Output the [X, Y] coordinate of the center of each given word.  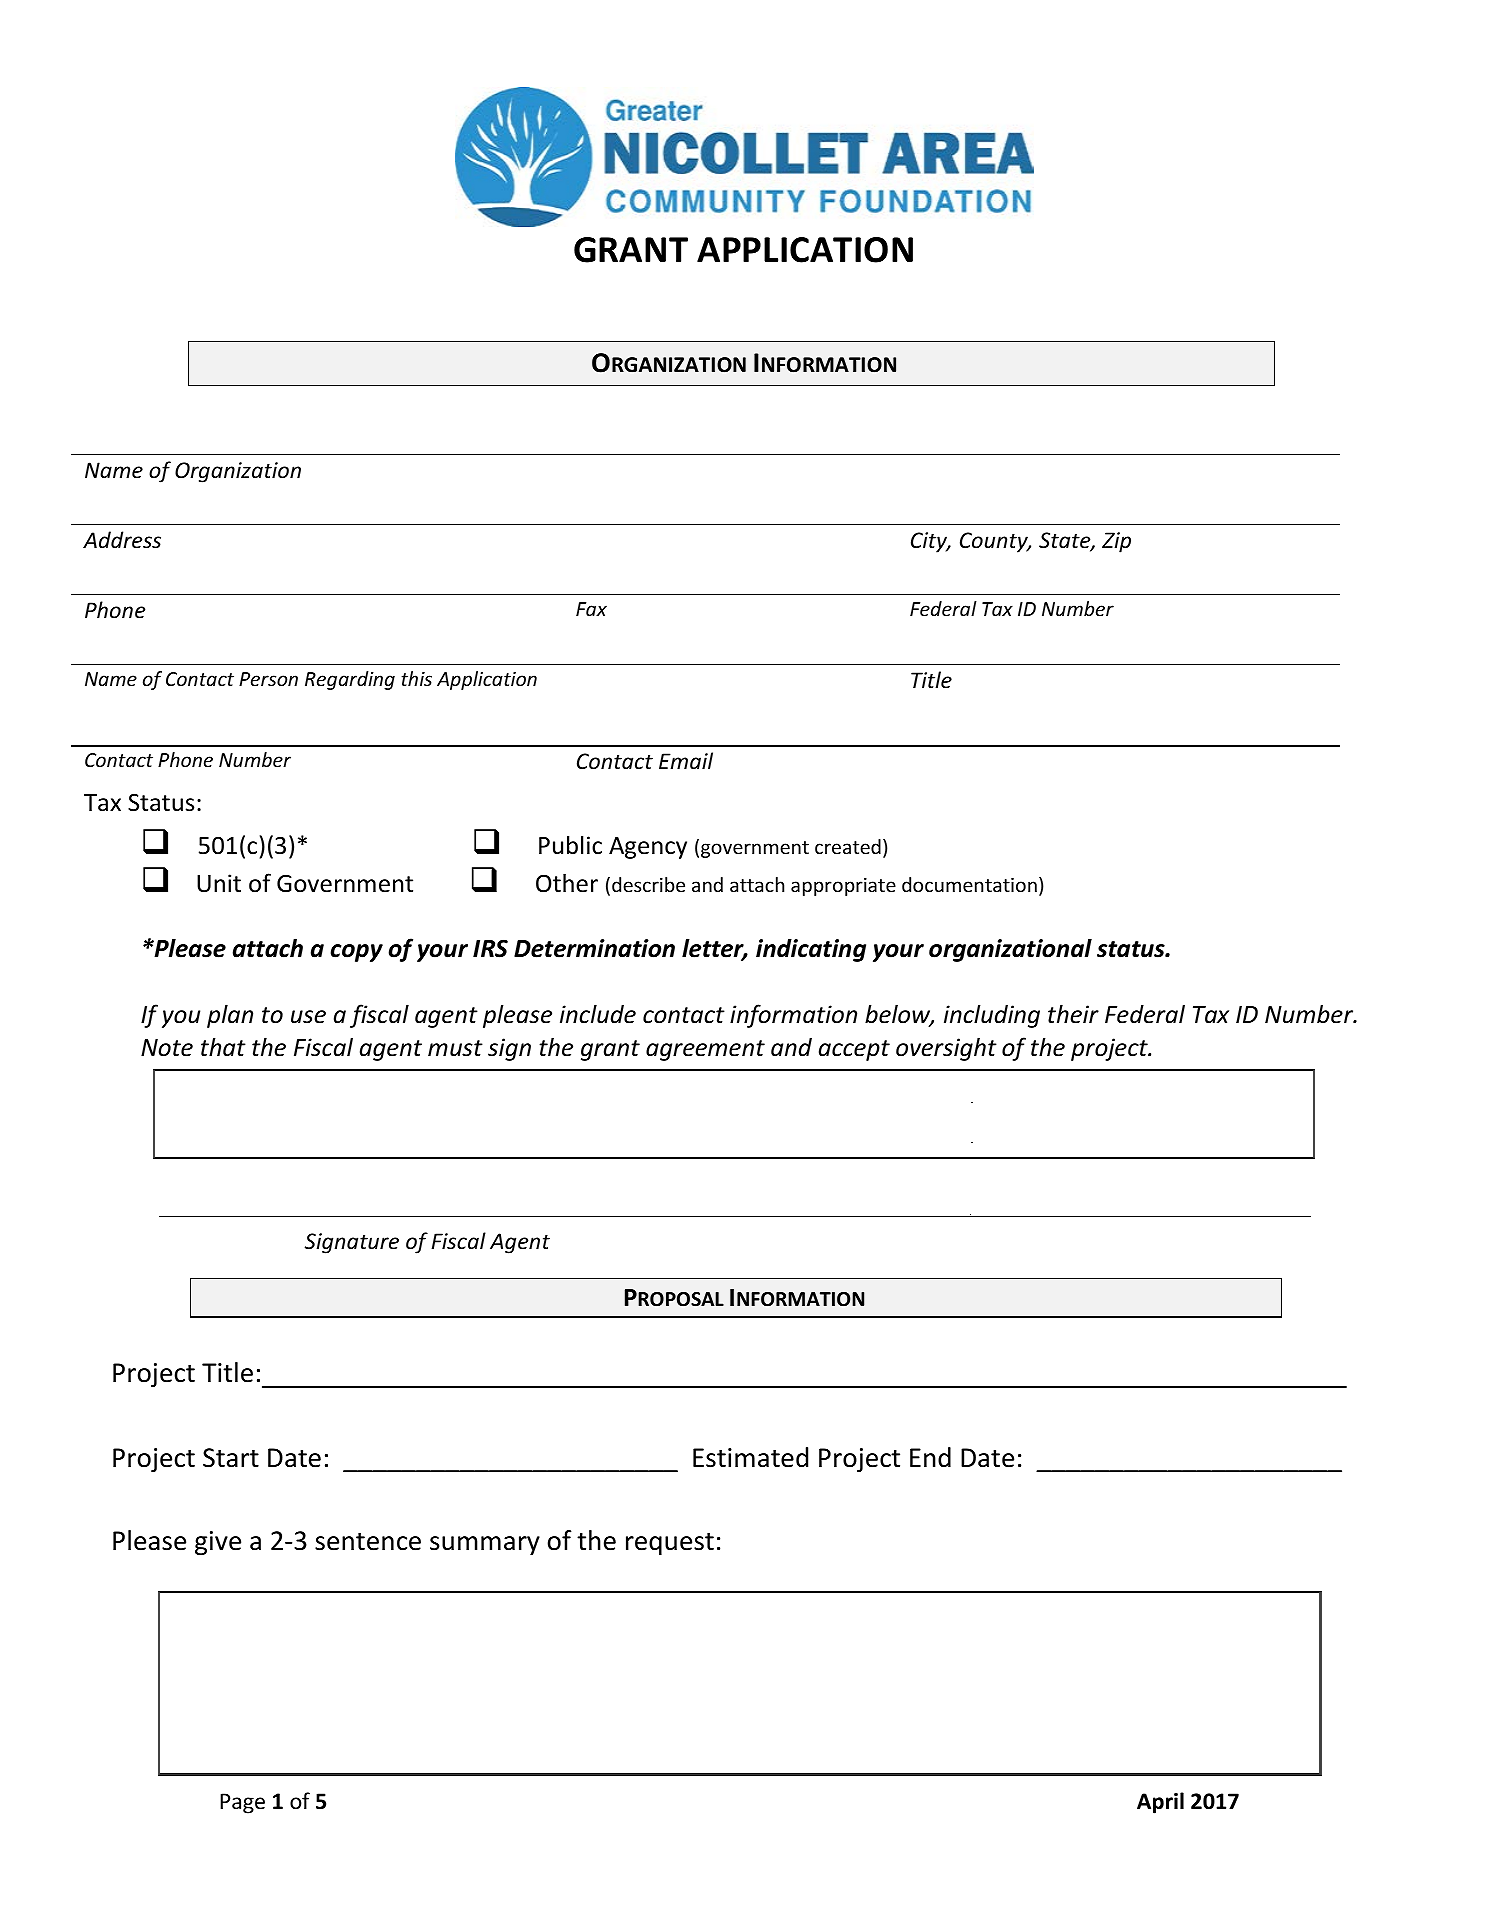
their [1073, 1014]
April [1160, 1803]
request [670, 1544]
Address [122, 540]
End [930, 1457]
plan [230, 1016]
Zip [1116, 542]
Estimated [750, 1457]
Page [242, 1803]
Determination [594, 948]
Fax [591, 609]
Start [231, 1458]
